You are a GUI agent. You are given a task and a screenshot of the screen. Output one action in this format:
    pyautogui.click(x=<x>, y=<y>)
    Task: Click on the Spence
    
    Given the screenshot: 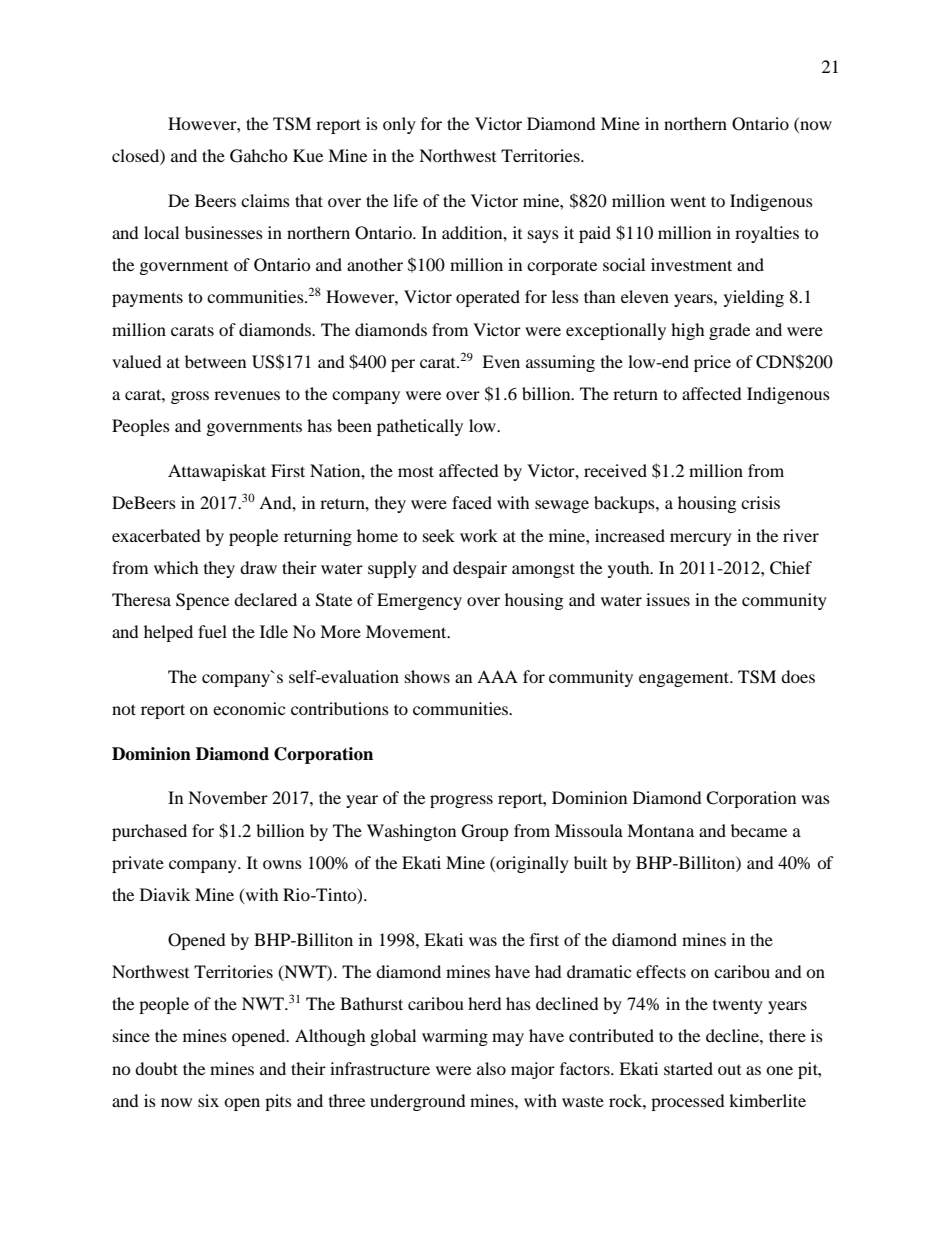 What is the action you would take?
    pyautogui.click(x=202, y=601)
